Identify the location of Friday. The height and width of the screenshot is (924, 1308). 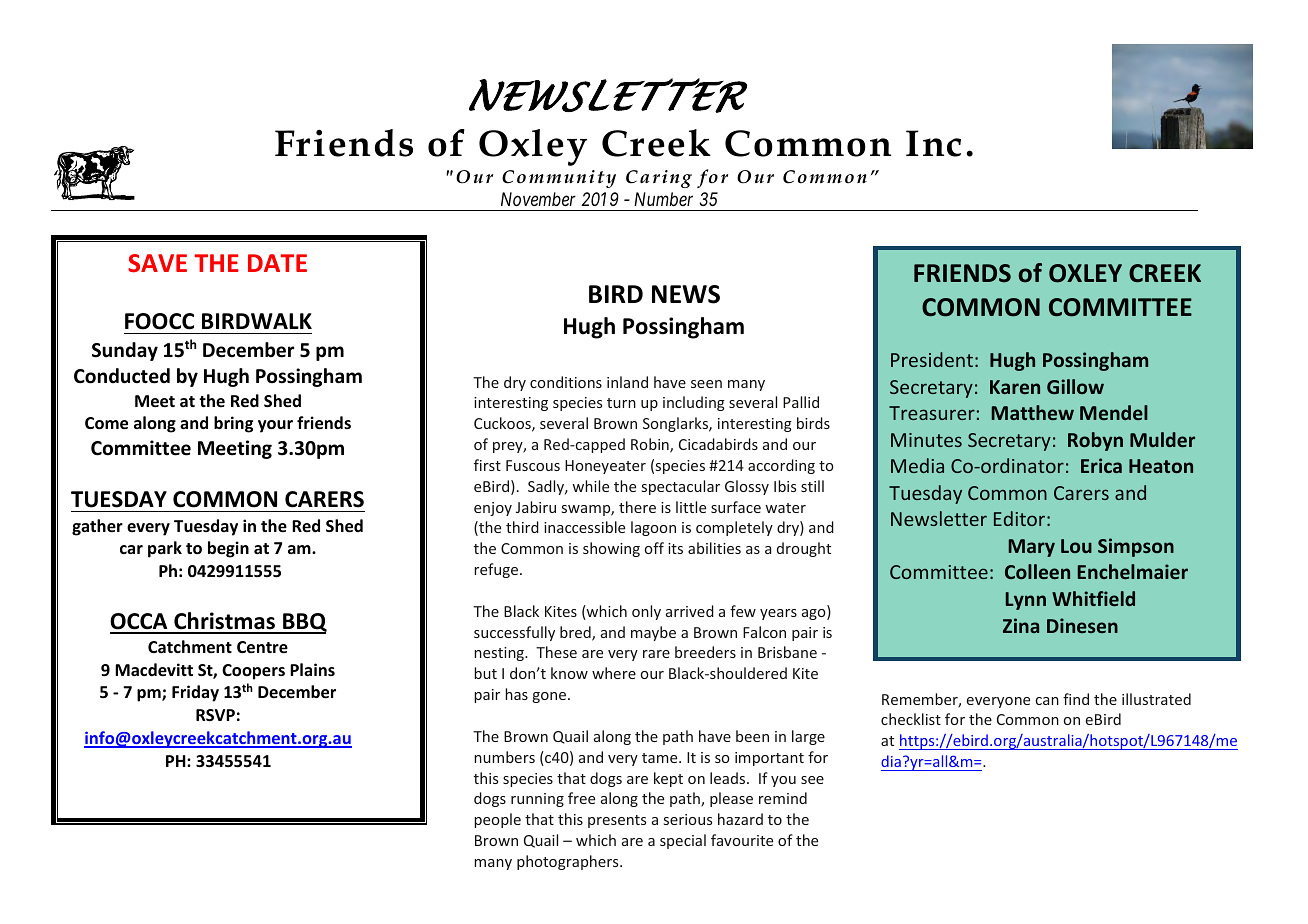
(195, 693).
